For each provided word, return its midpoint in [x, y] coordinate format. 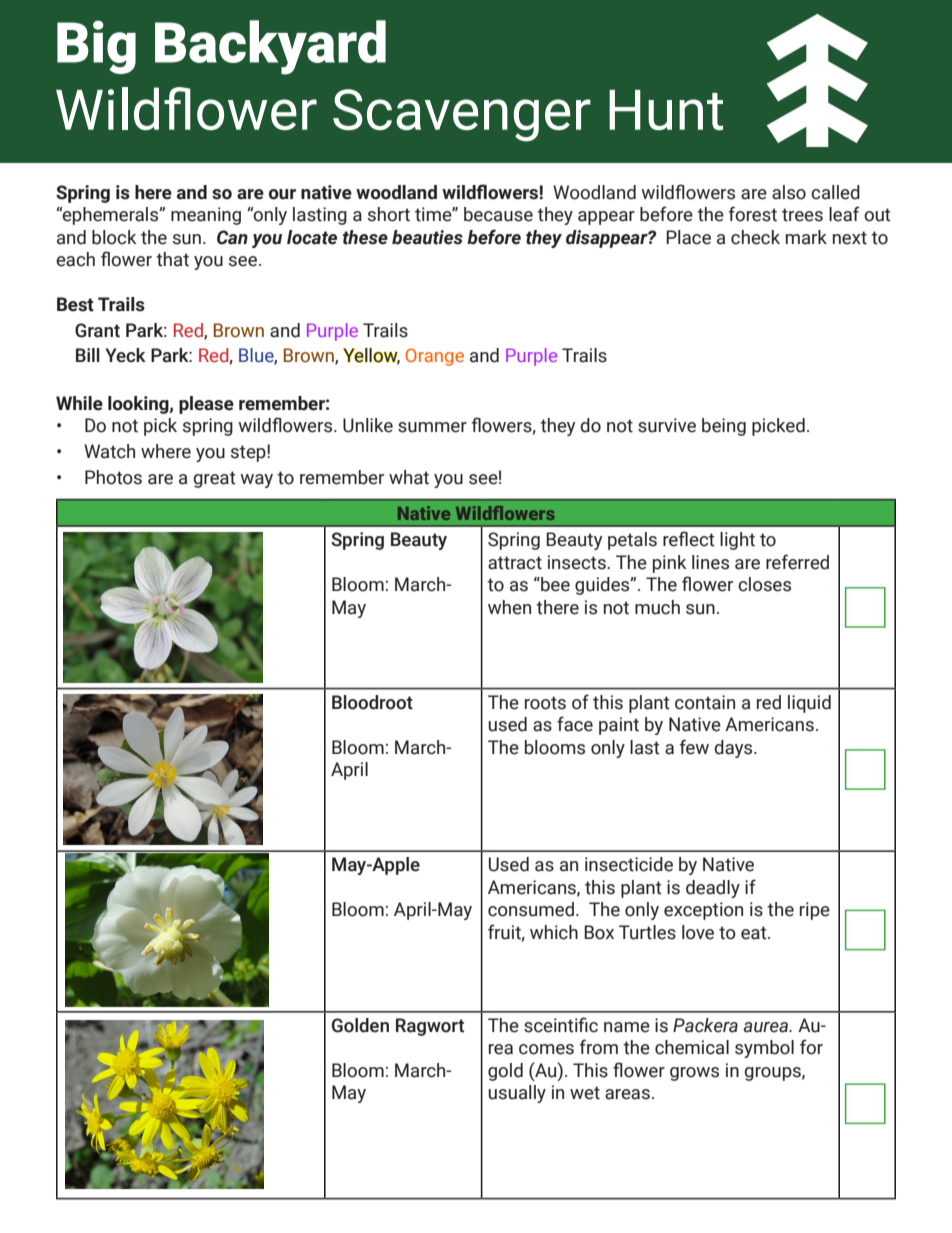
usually [517, 1094]
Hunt [666, 110]
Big [96, 47]
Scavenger [462, 115]
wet [585, 1093]
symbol [764, 1049]
